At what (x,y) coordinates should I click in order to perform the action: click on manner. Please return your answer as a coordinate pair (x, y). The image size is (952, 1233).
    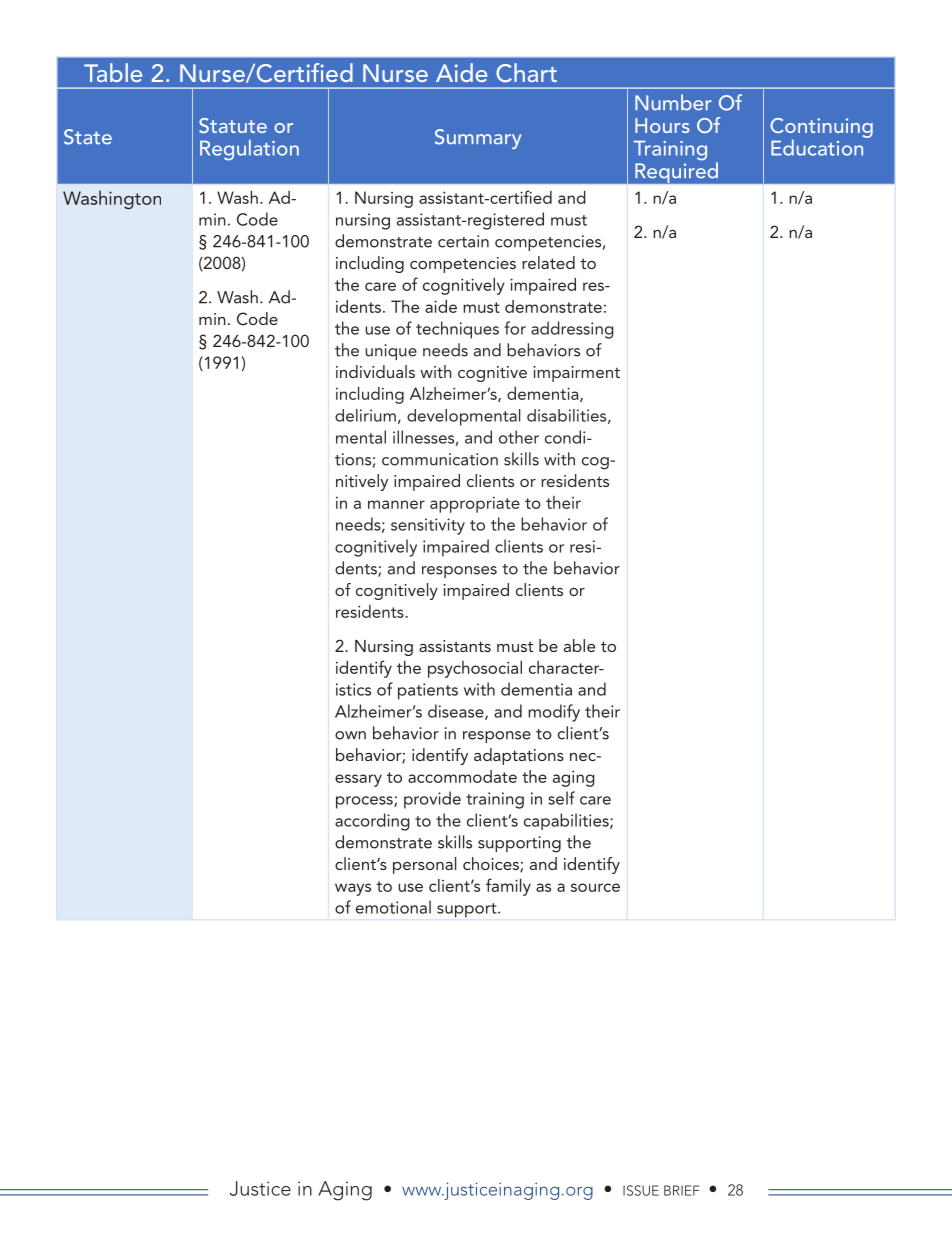
    Looking at the image, I should click on (396, 504).
